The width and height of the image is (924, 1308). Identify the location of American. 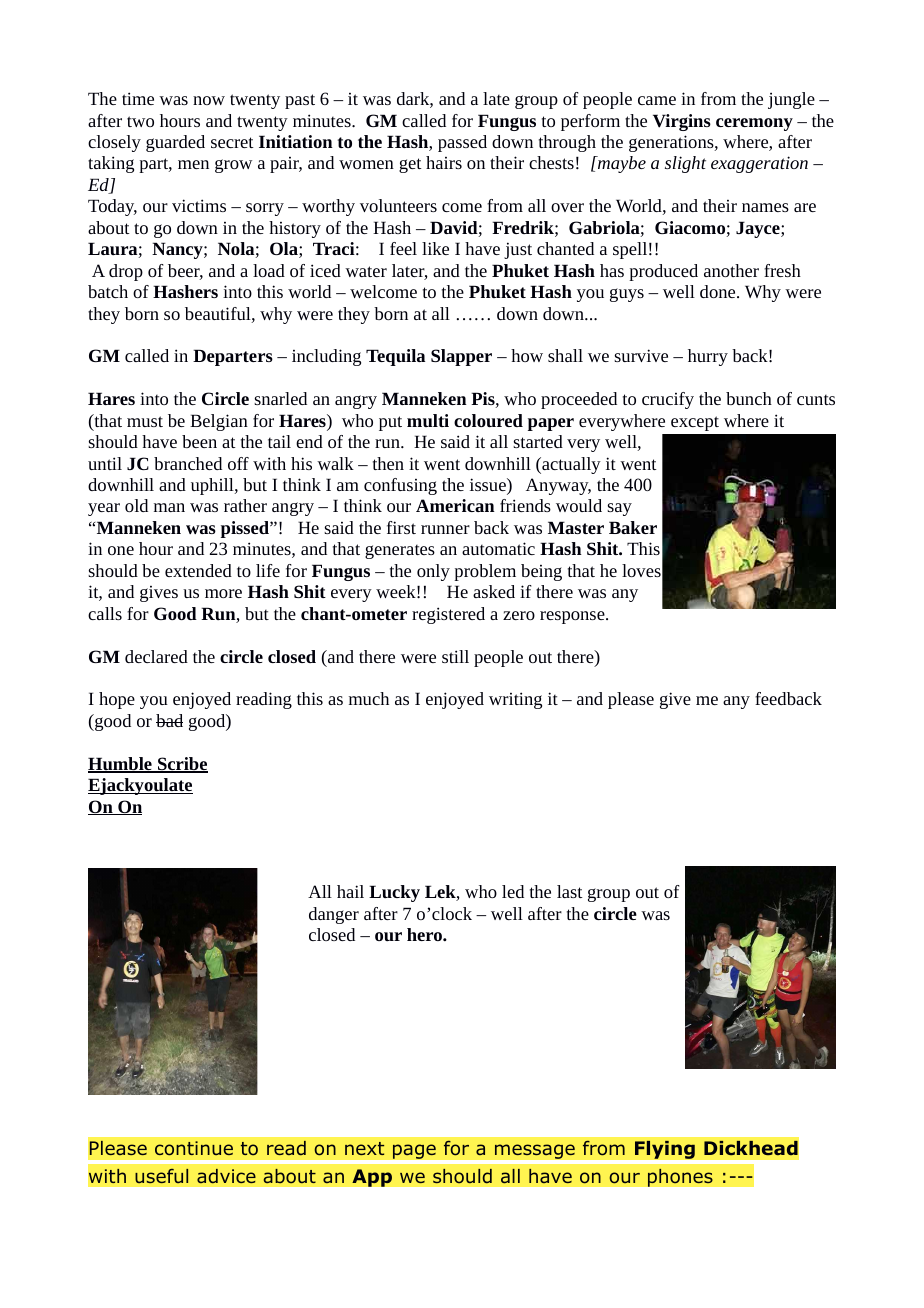
(455, 505).
